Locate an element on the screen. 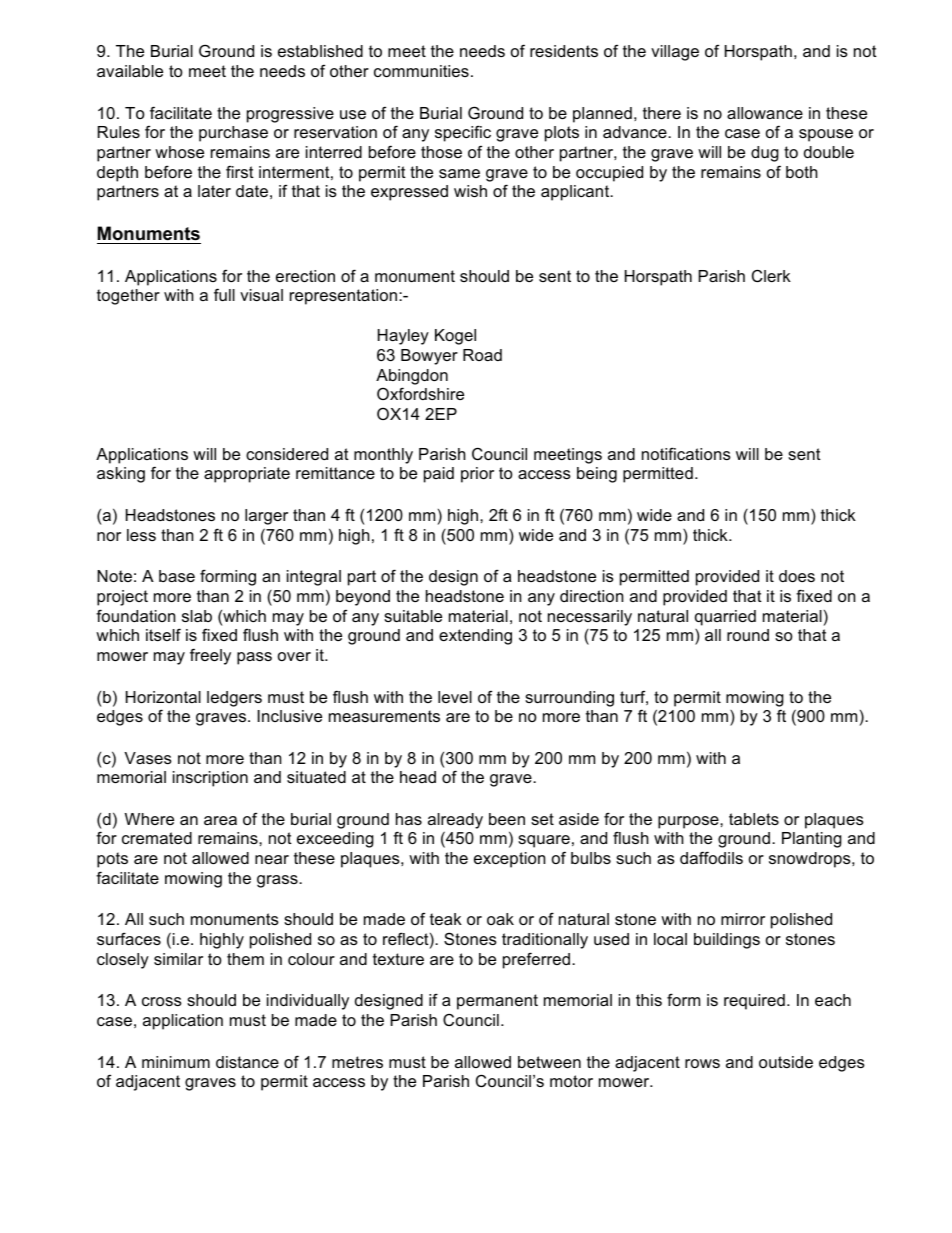 The width and height of the screenshot is (952, 1233). permanent is located at coordinates (497, 1002).
